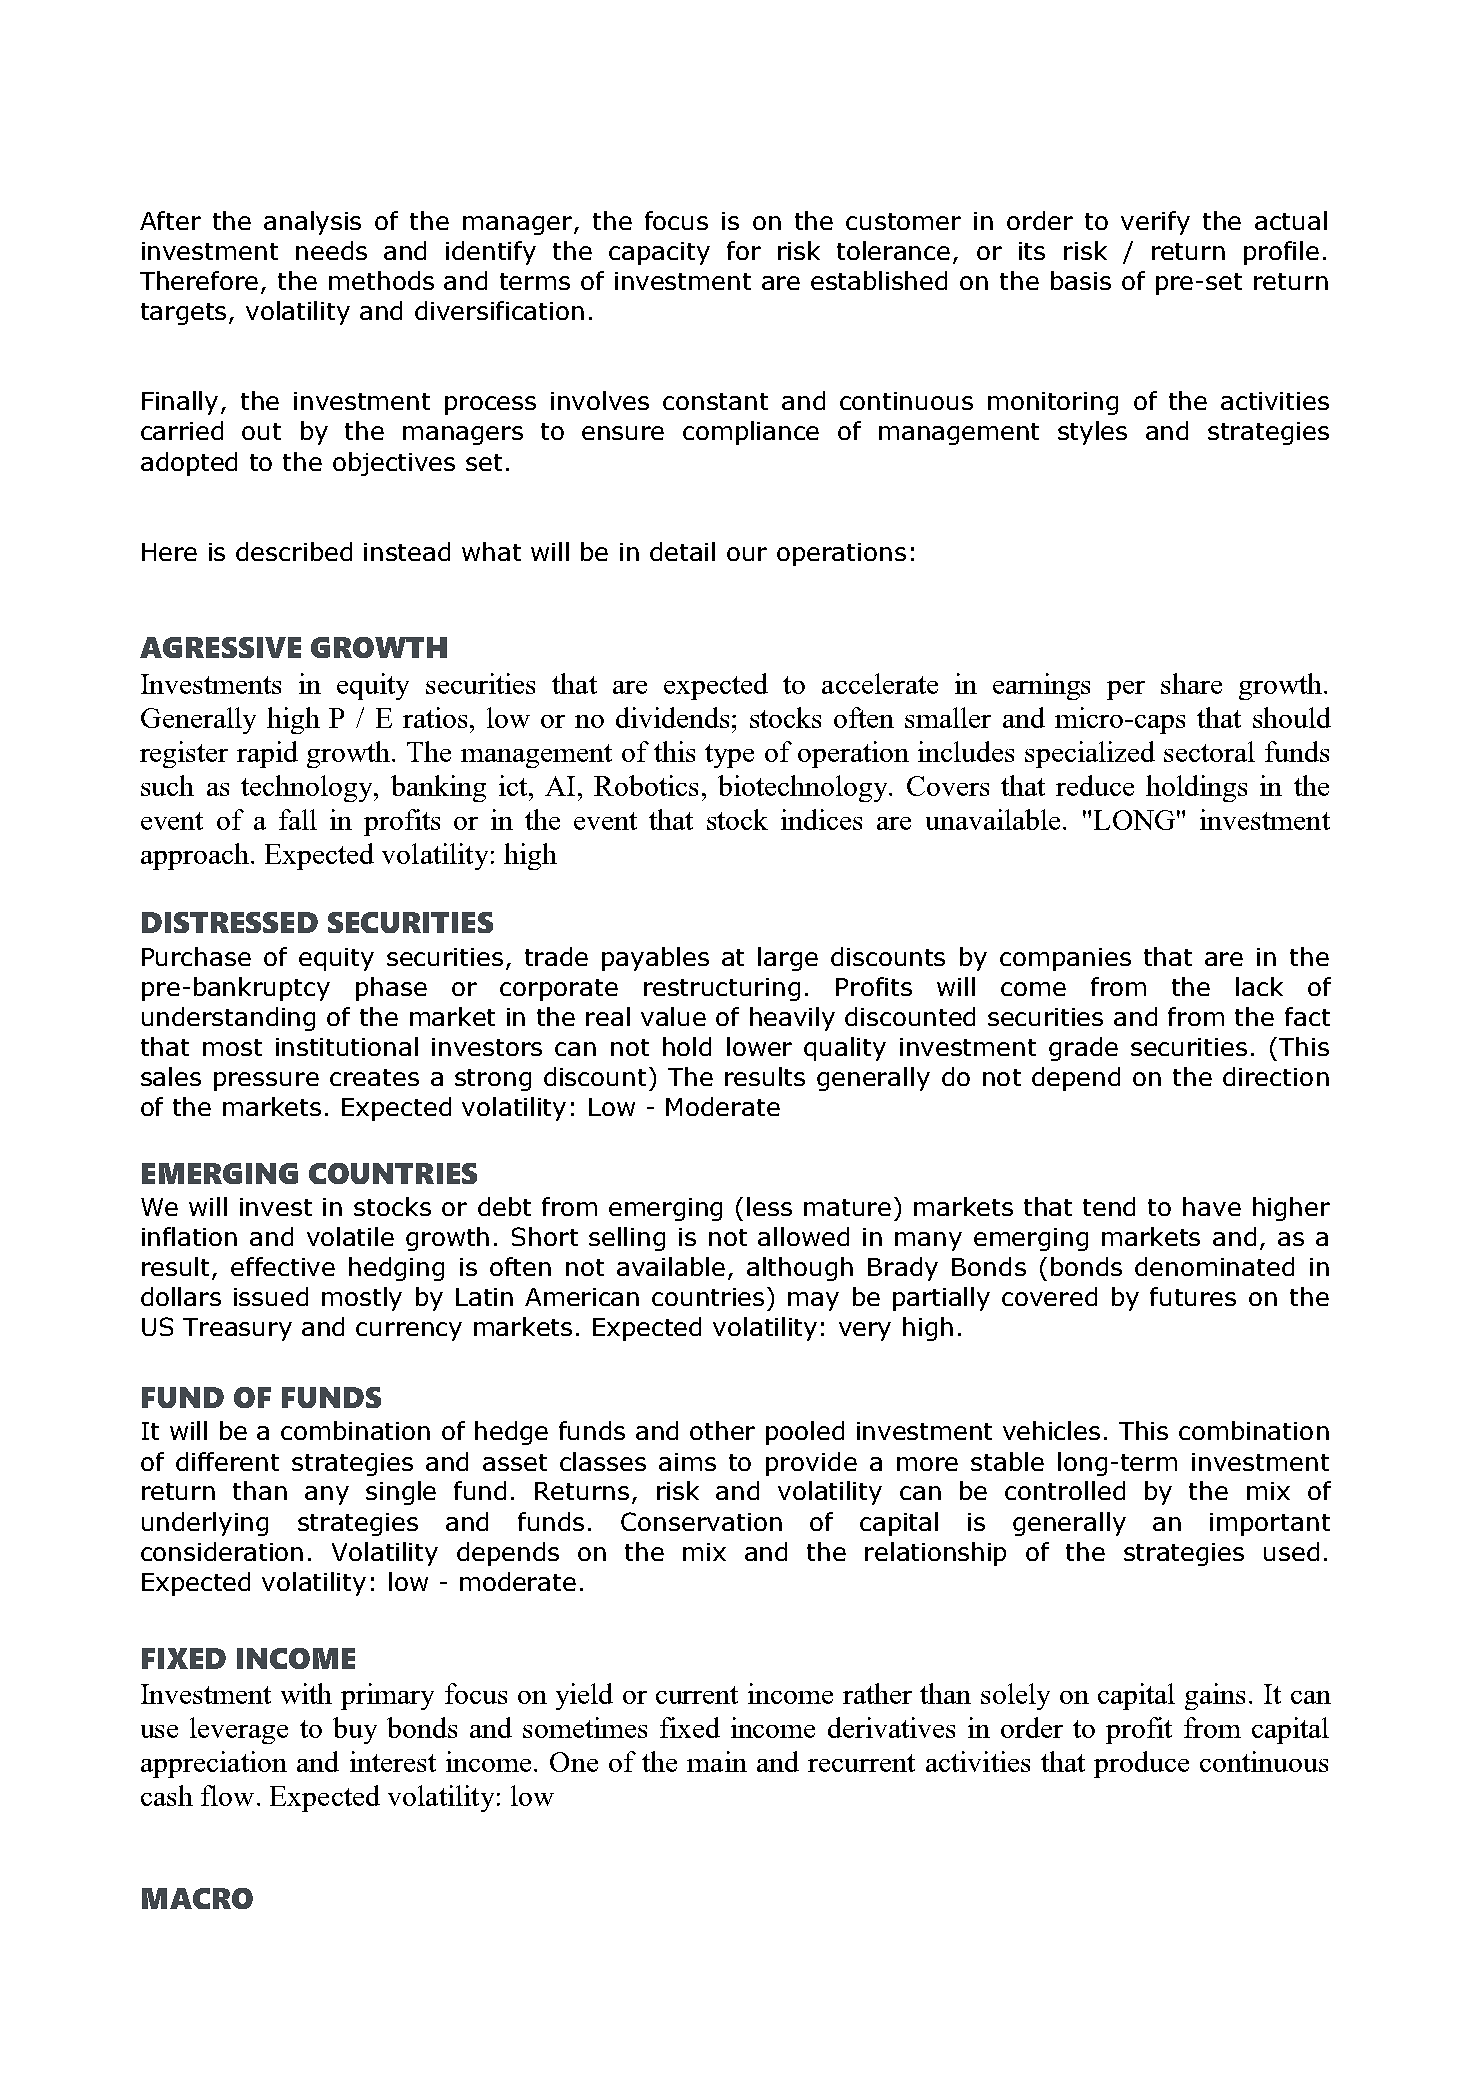  I want to click on flow, so click(227, 1795).
